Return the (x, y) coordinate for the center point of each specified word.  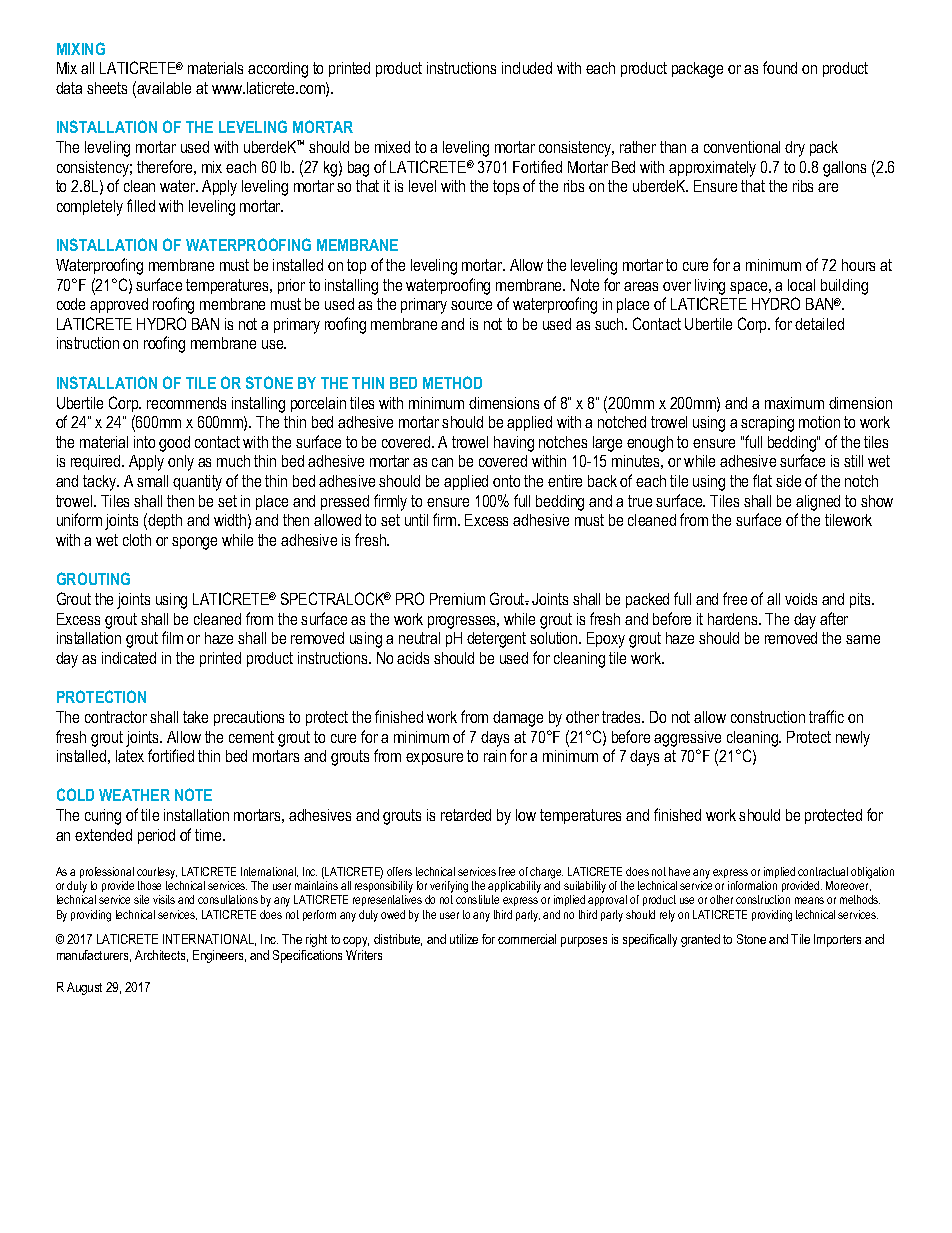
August (84, 988)
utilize (464, 939)
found (780, 67)
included (527, 68)
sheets (107, 88)
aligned (818, 503)
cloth (137, 540)
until (416, 520)
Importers (837, 940)
